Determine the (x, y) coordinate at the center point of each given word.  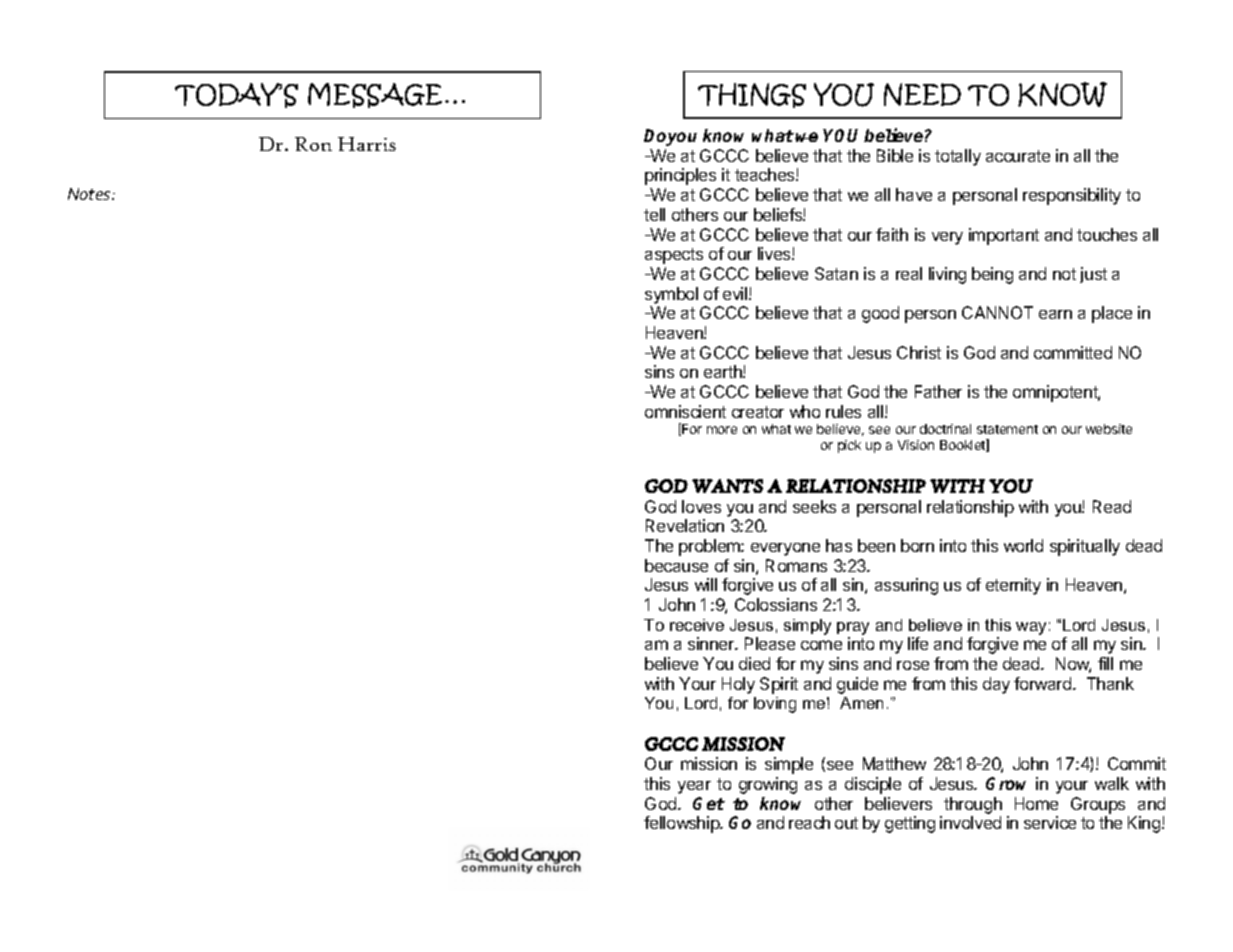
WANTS (727, 486)
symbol (671, 295)
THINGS (752, 95)
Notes (90, 194)
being (992, 275)
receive (697, 625)
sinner (712, 643)
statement (1007, 429)
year (694, 787)
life (918, 643)
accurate (1018, 156)
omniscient (685, 411)
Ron (313, 144)
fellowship (683, 824)
